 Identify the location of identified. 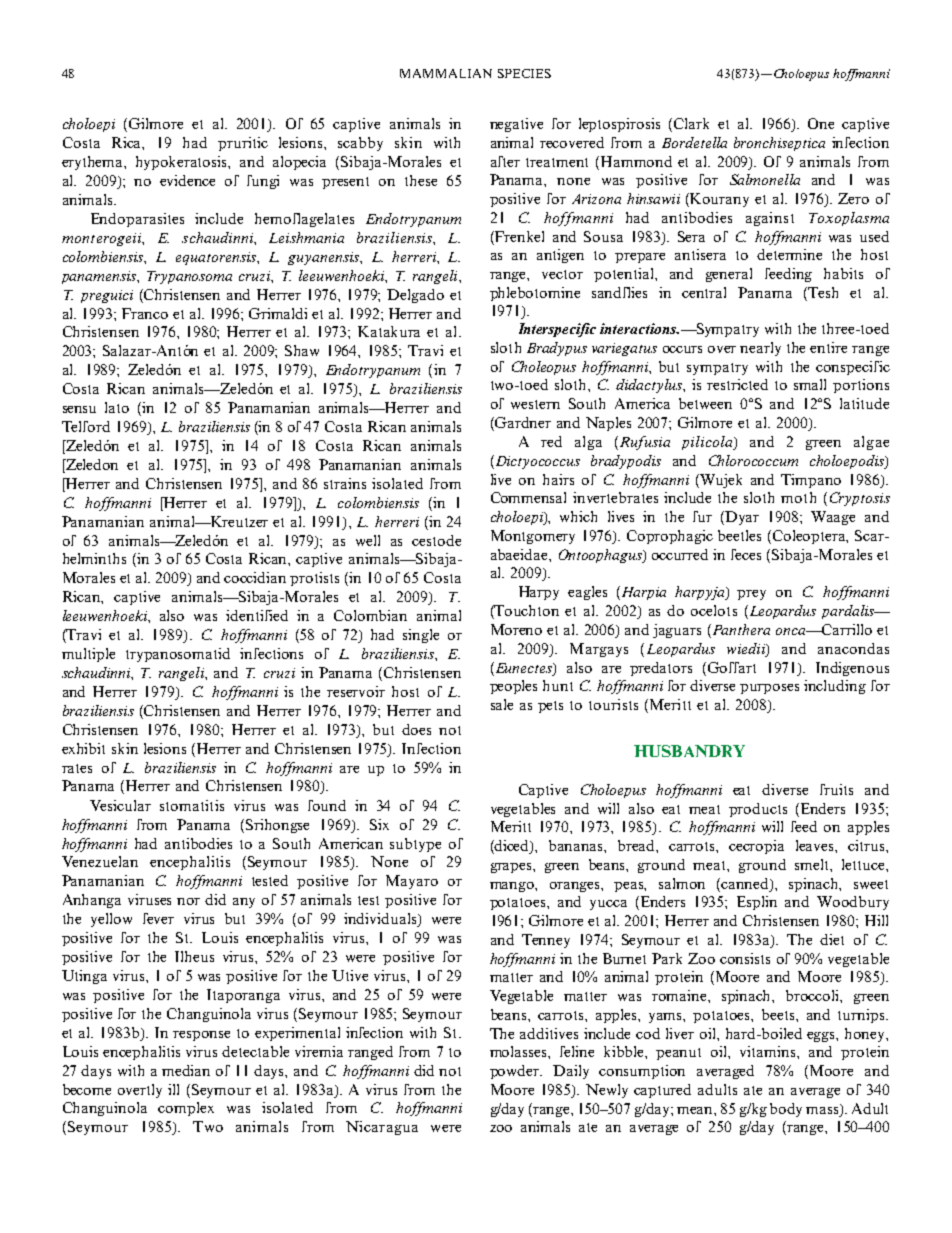
(257, 615).
